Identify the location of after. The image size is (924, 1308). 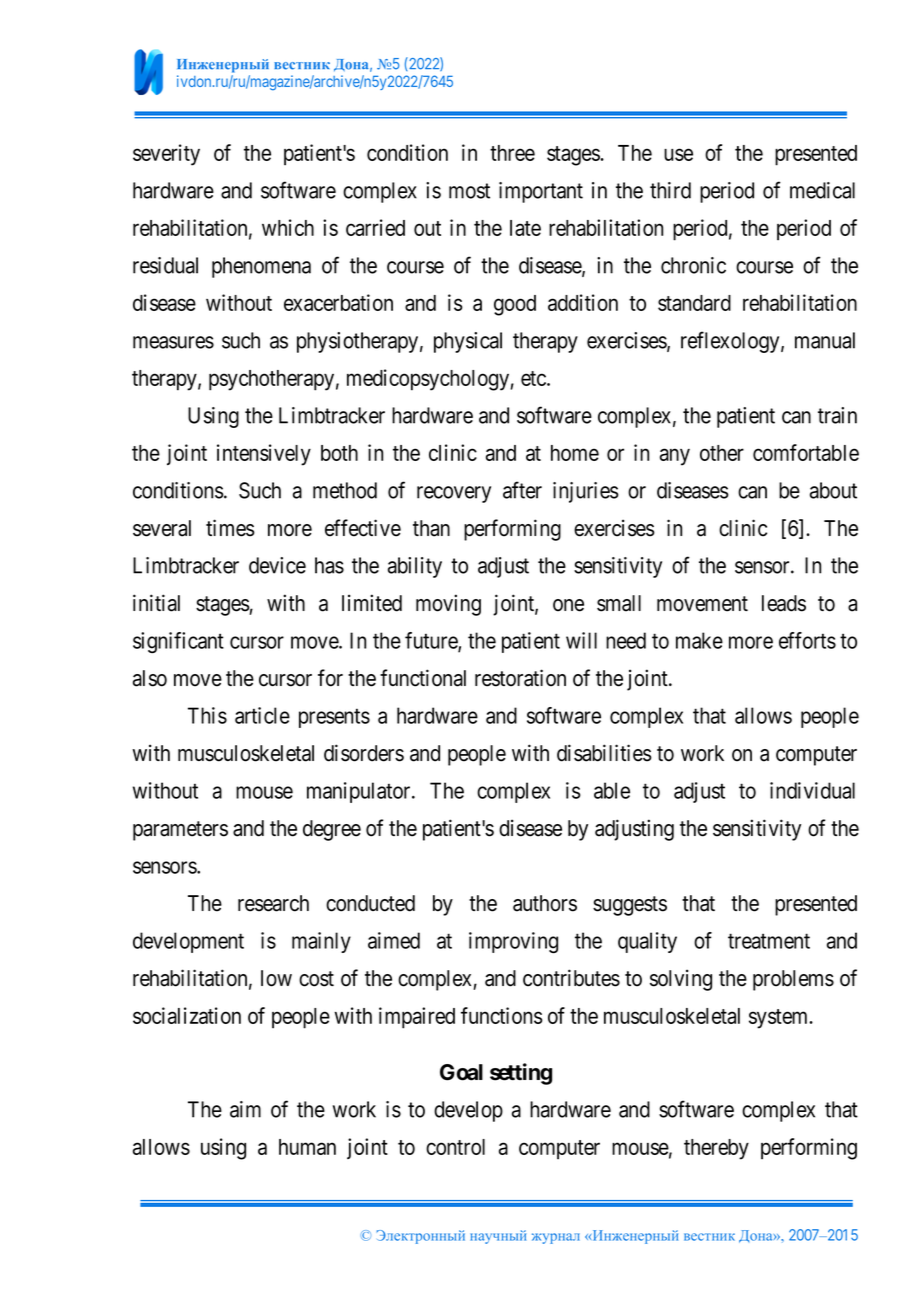
(522, 490).
